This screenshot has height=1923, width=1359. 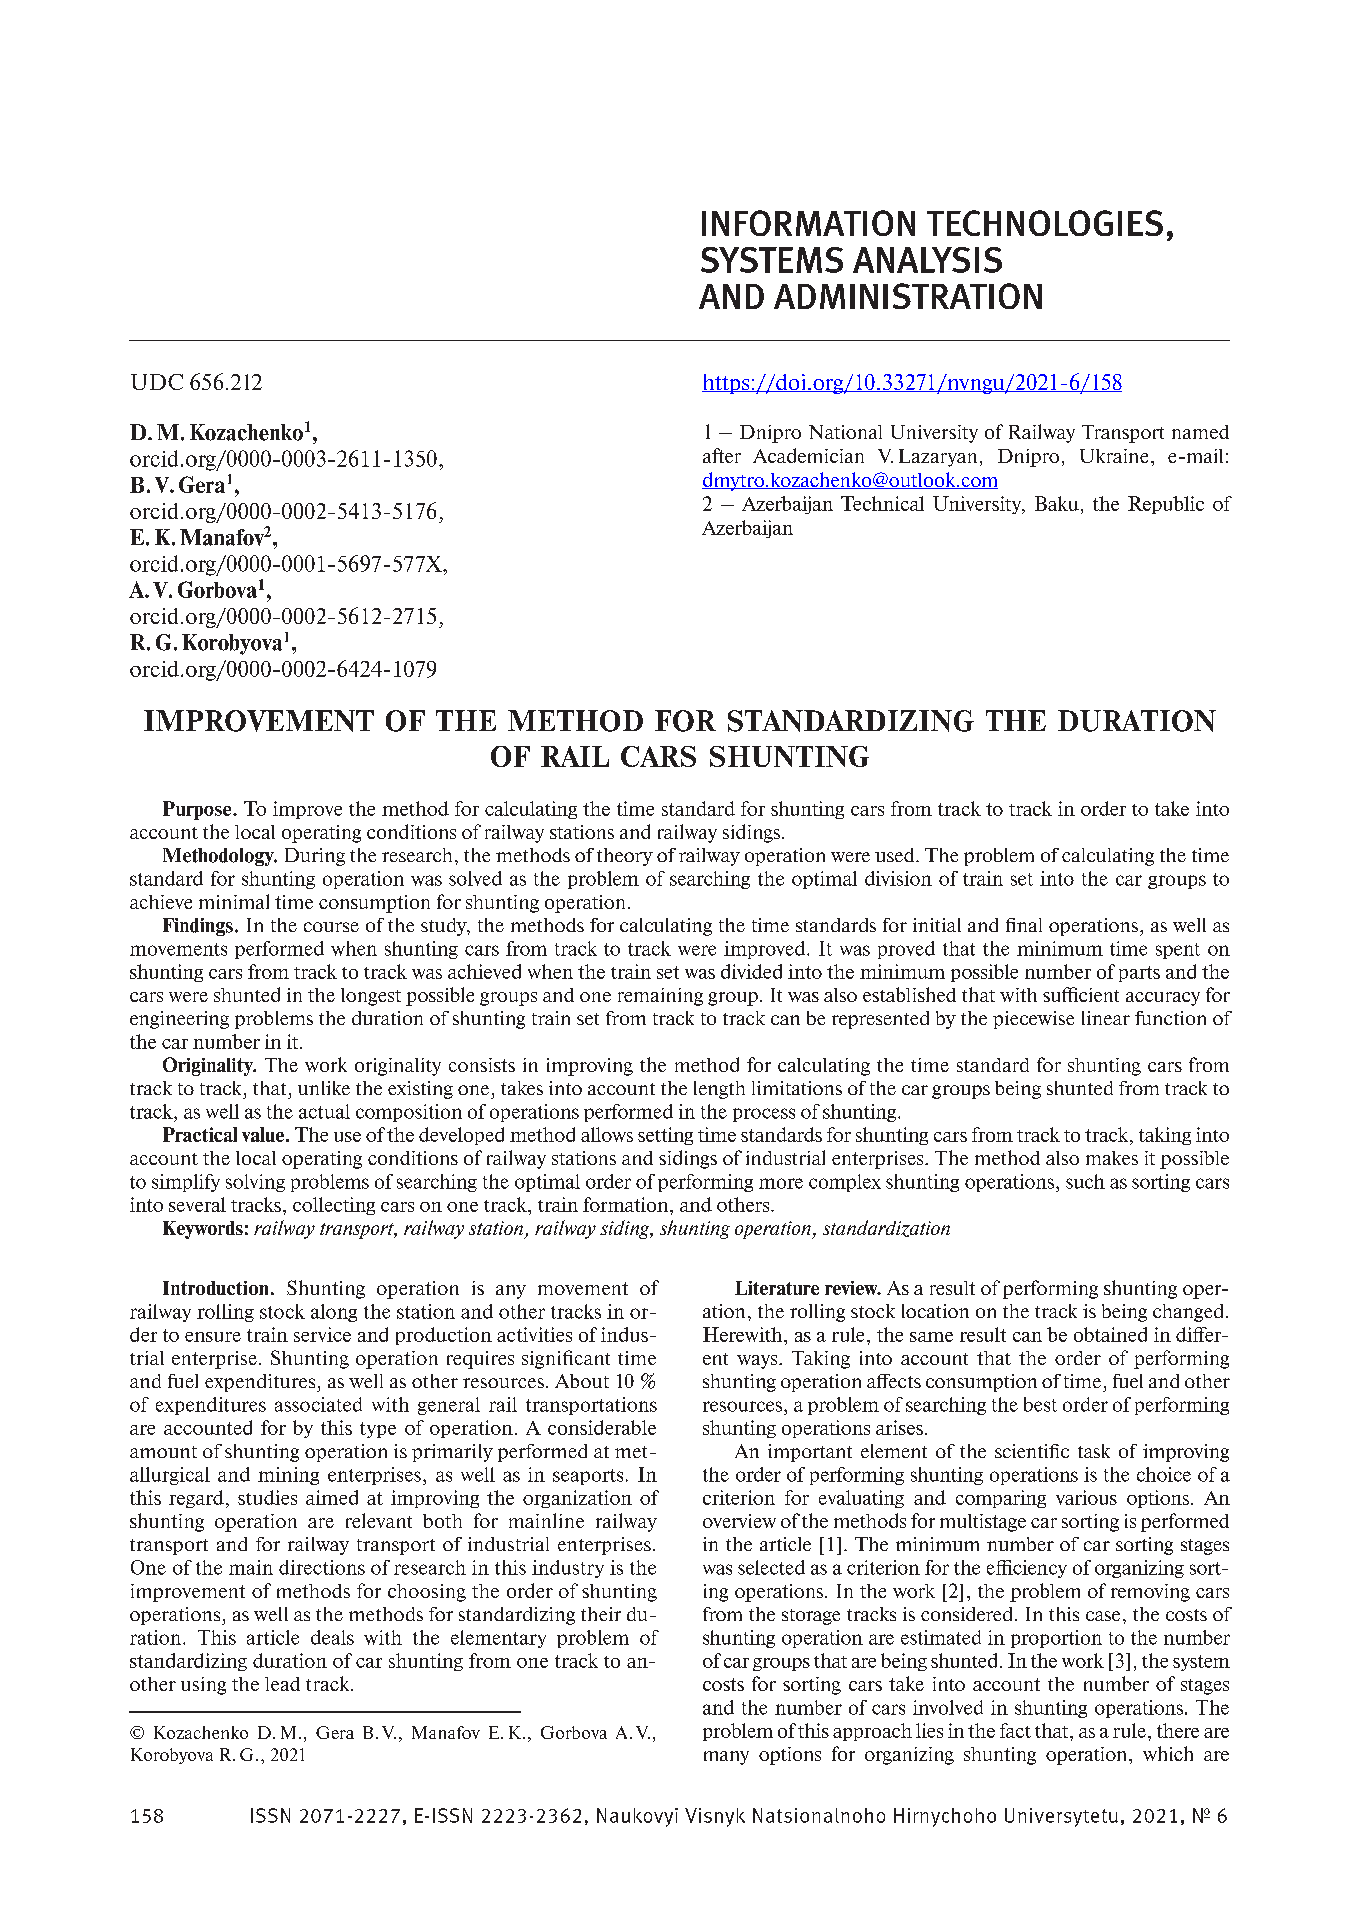 I want to click on longest, so click(x=371, y=997).
